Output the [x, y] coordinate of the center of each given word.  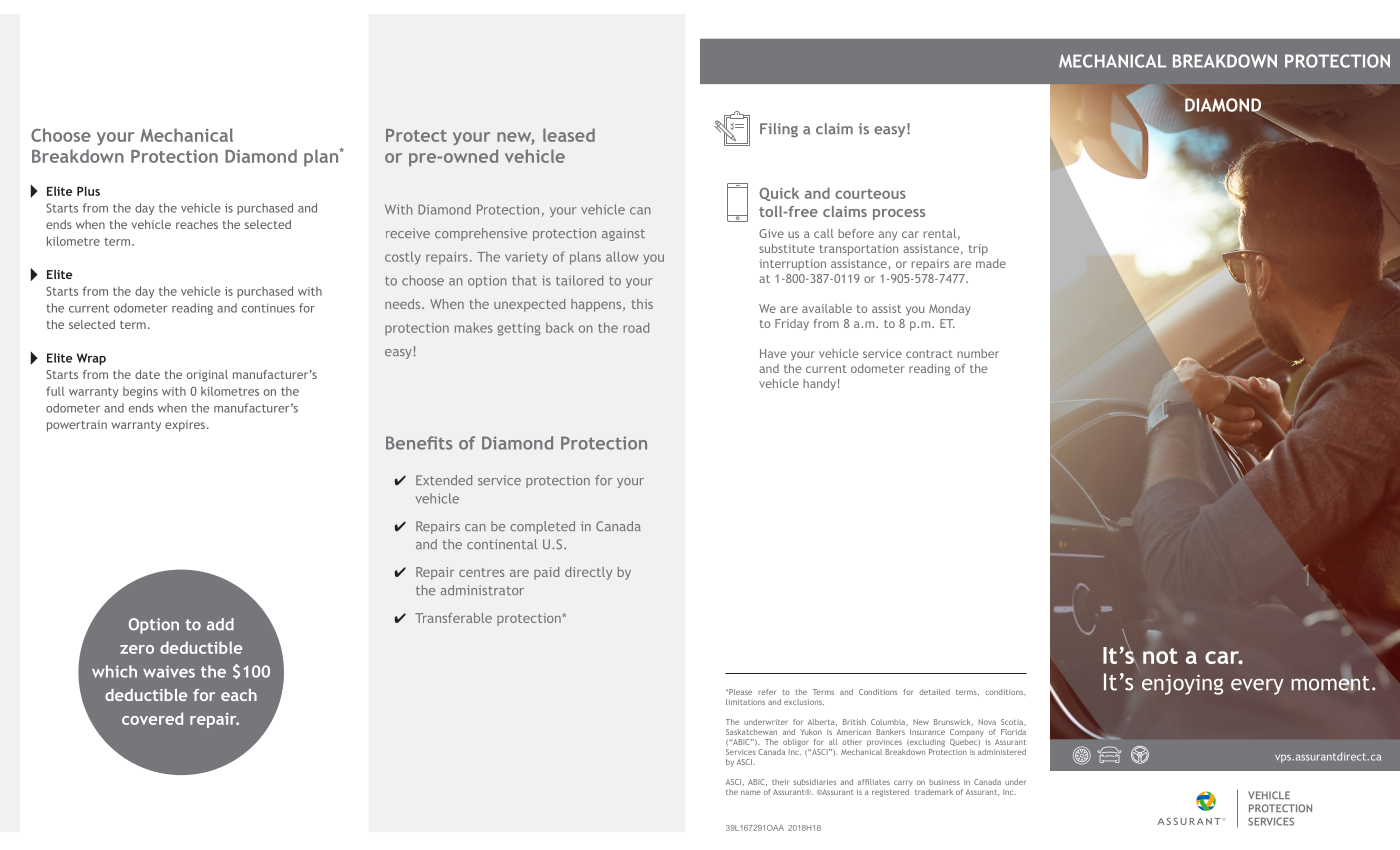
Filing [779, 130]
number [978, 353]
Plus [88, 191]
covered [152, 718]
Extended [444, 480]
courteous [870, 194]
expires [185, 426]
